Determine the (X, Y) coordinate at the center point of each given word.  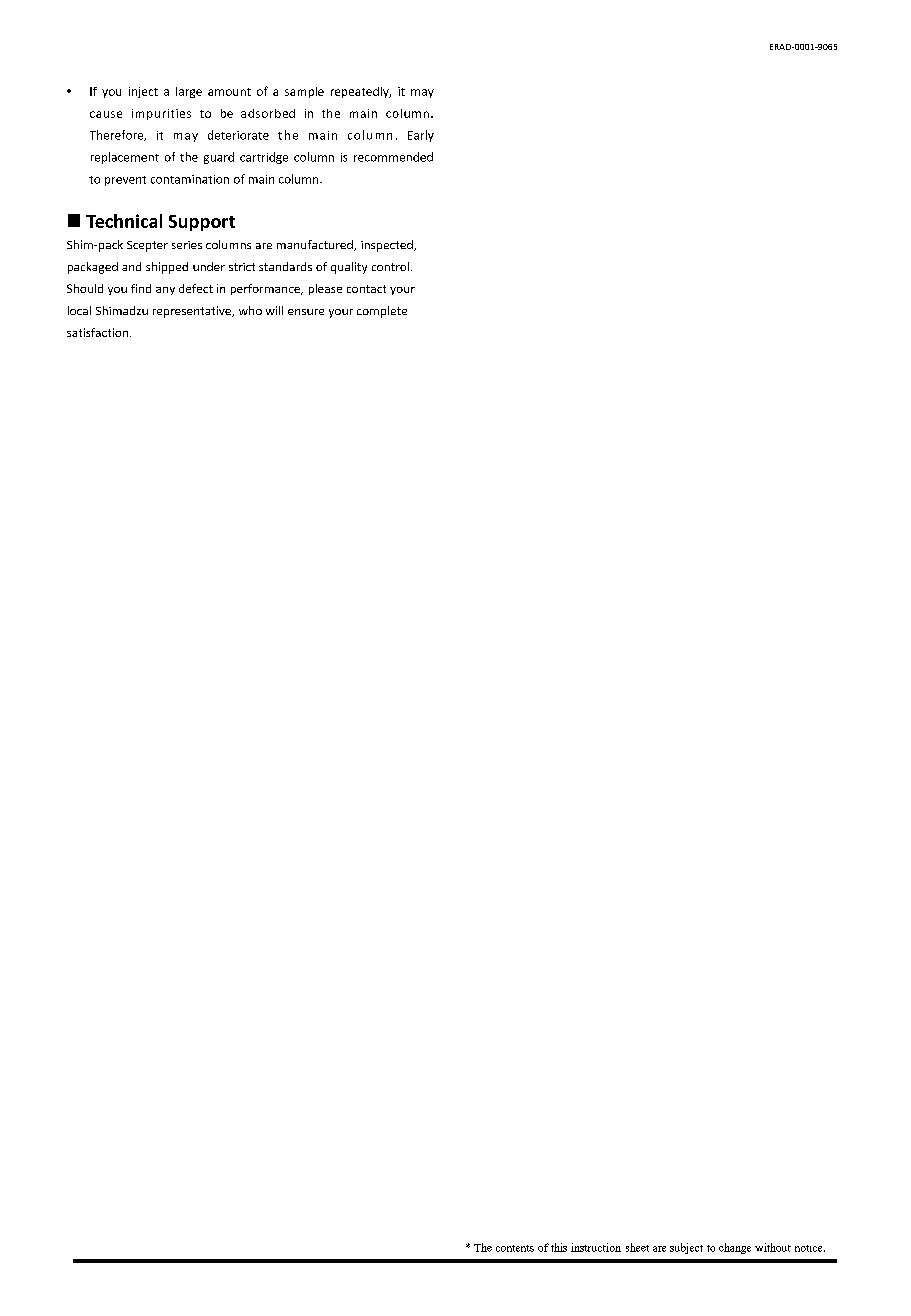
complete (382, 312)
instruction (596, 1247)
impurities (161, 114)
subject (686, 1248)
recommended (393, 157)
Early (421, 136)
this (559, 1247)
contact (366, 289)
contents (515, 1248)
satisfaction (97, 332)
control (392, 266)
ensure (306, 312)
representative (193, 312)
